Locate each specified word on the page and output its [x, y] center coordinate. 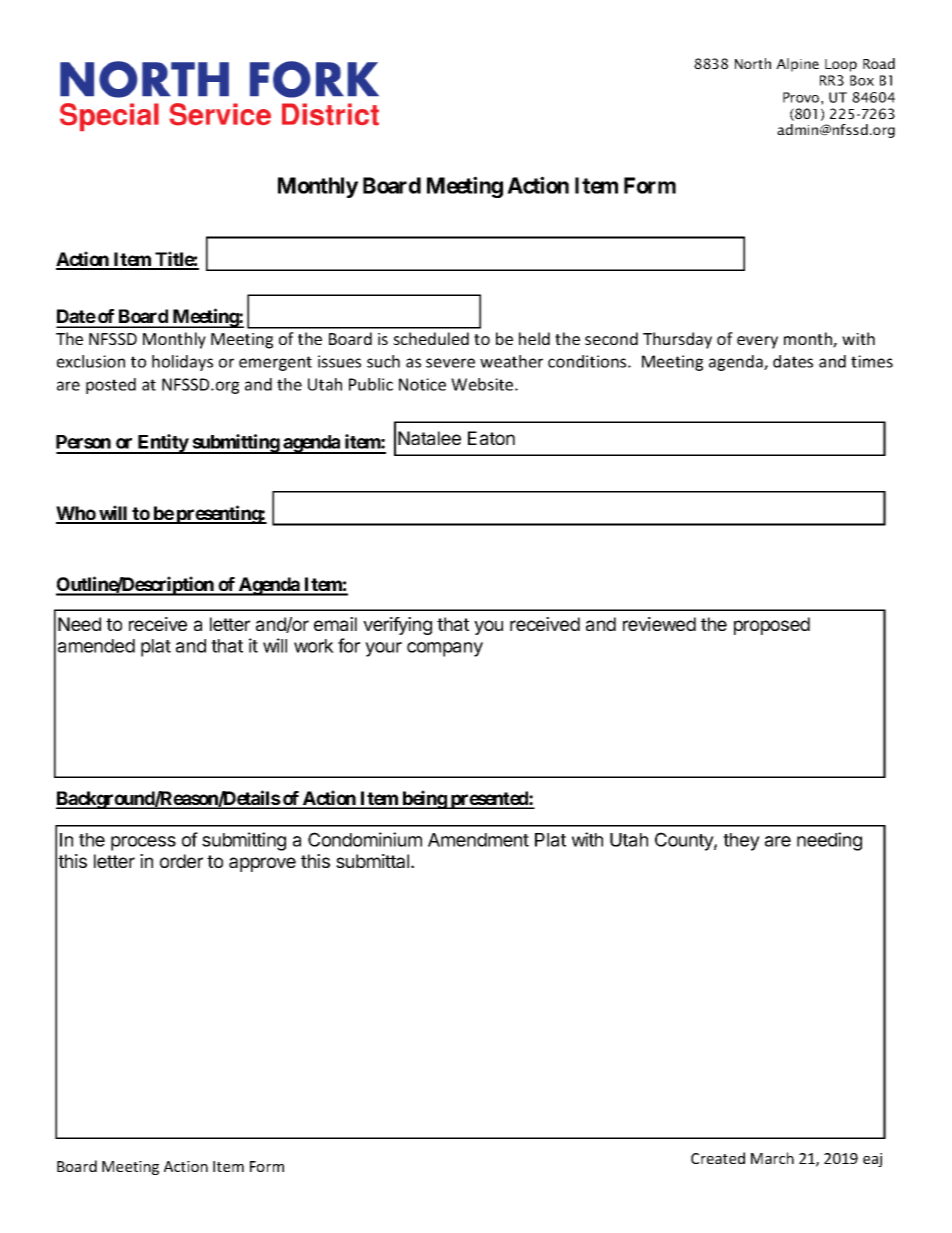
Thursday [677, 340]
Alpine [797, 65]
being [424, 799]
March [772, 1158]
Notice [422, 384]
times [872, 361]
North [753, 63]
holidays [182, 363]
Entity [163, 444]
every [757, 342]
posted [111, 386]
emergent [275, 363]
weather [511, 361]
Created [718, 1158]
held [534, 338]
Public [371, 384]
